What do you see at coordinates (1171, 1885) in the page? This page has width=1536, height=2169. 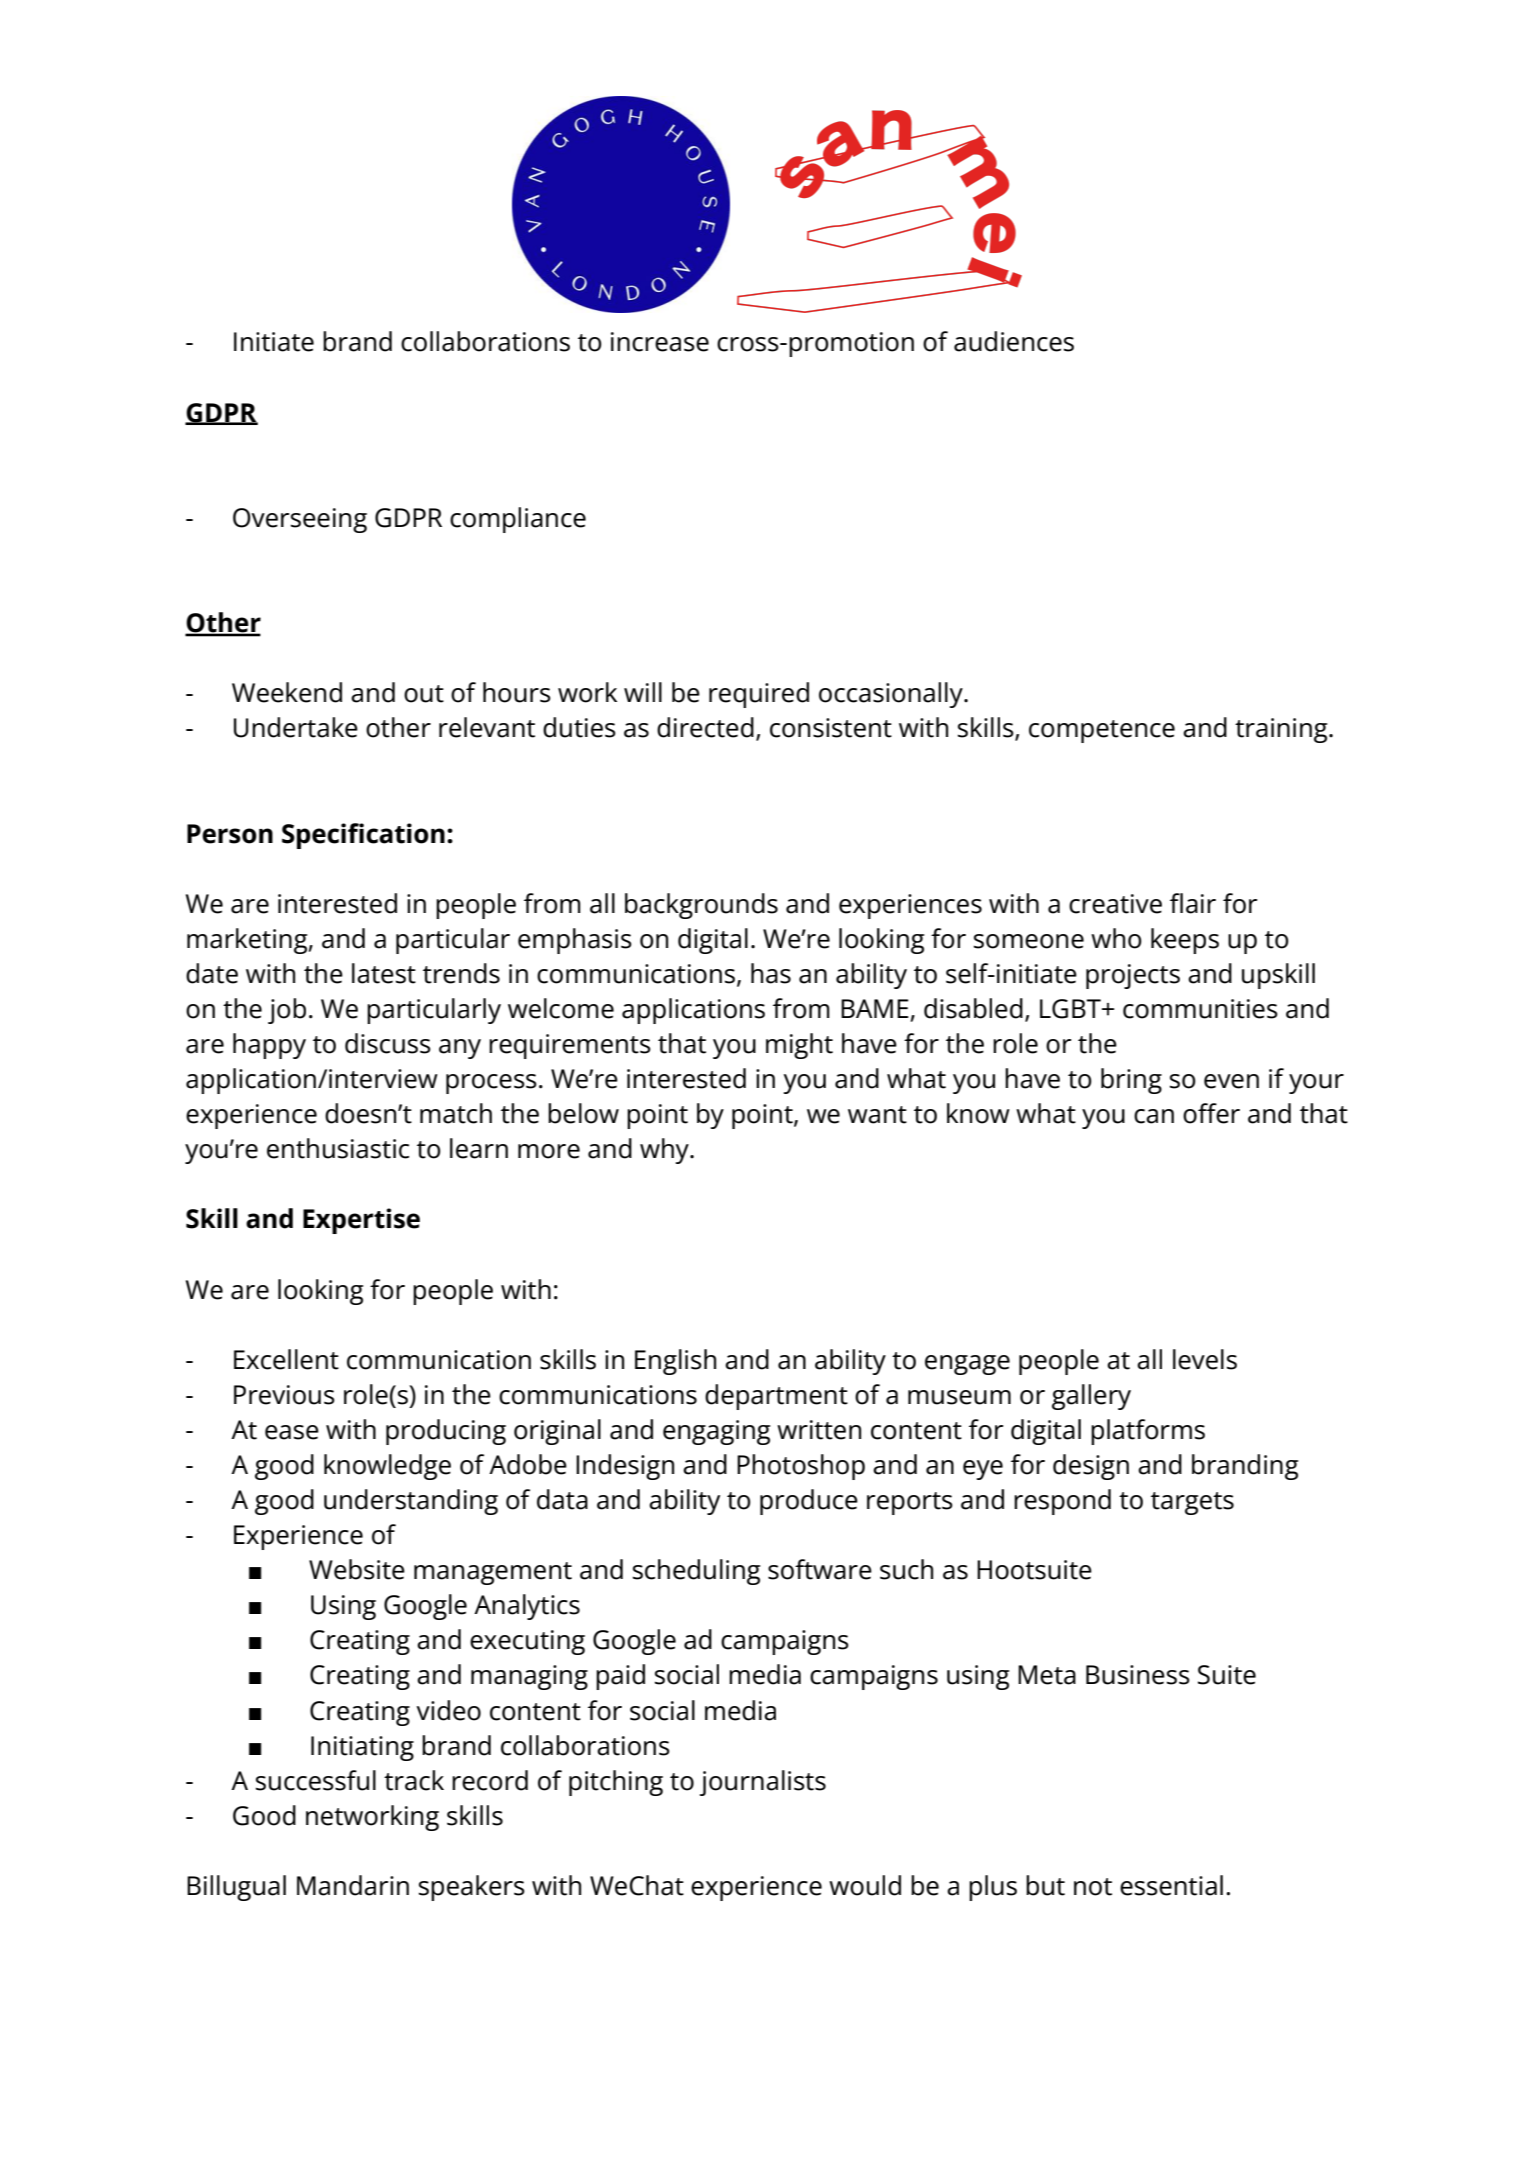 I see `essential` at bounding box center [1171, 1885].
